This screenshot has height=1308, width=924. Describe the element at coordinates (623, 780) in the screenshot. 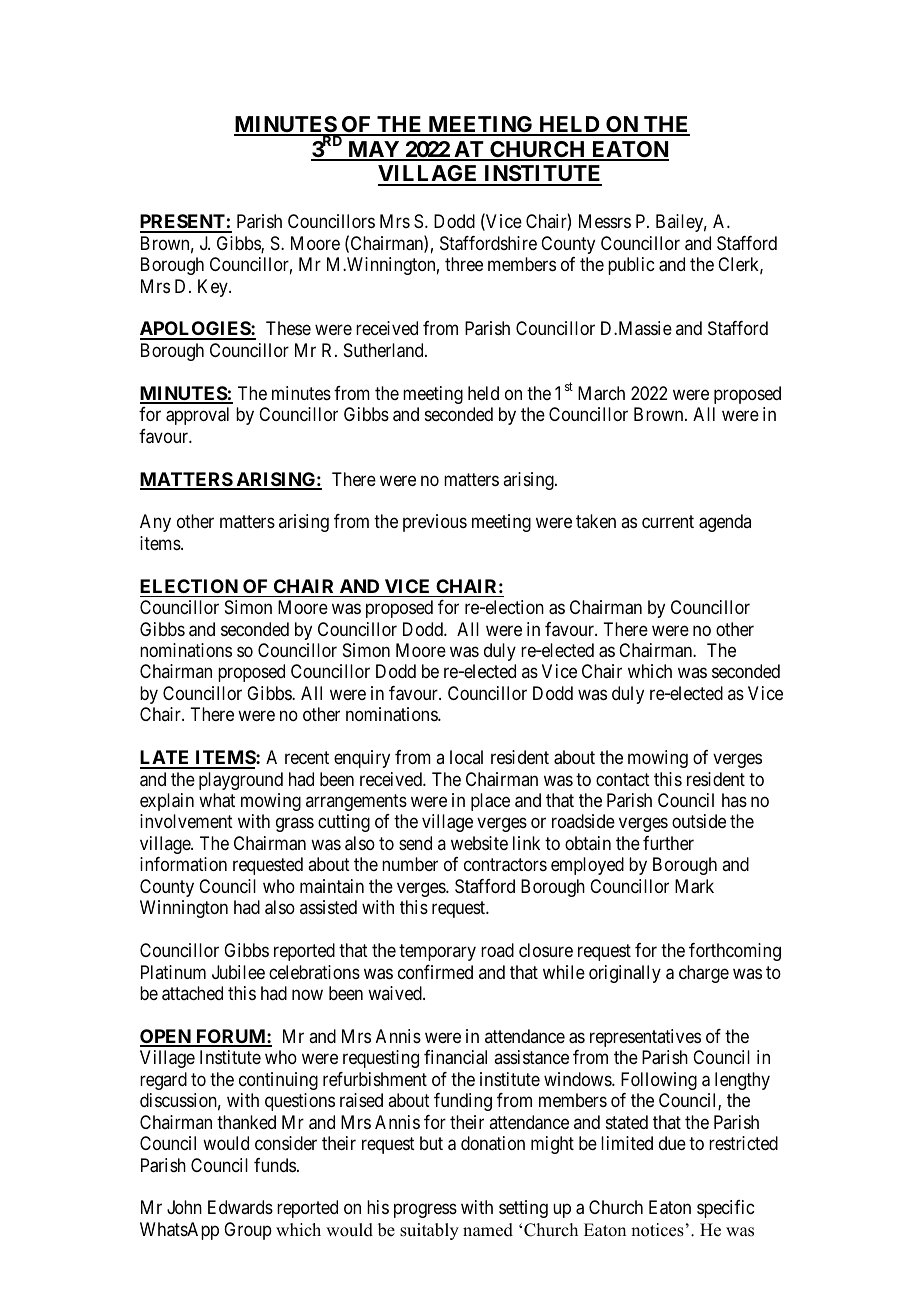

I see `contact` at that location.
